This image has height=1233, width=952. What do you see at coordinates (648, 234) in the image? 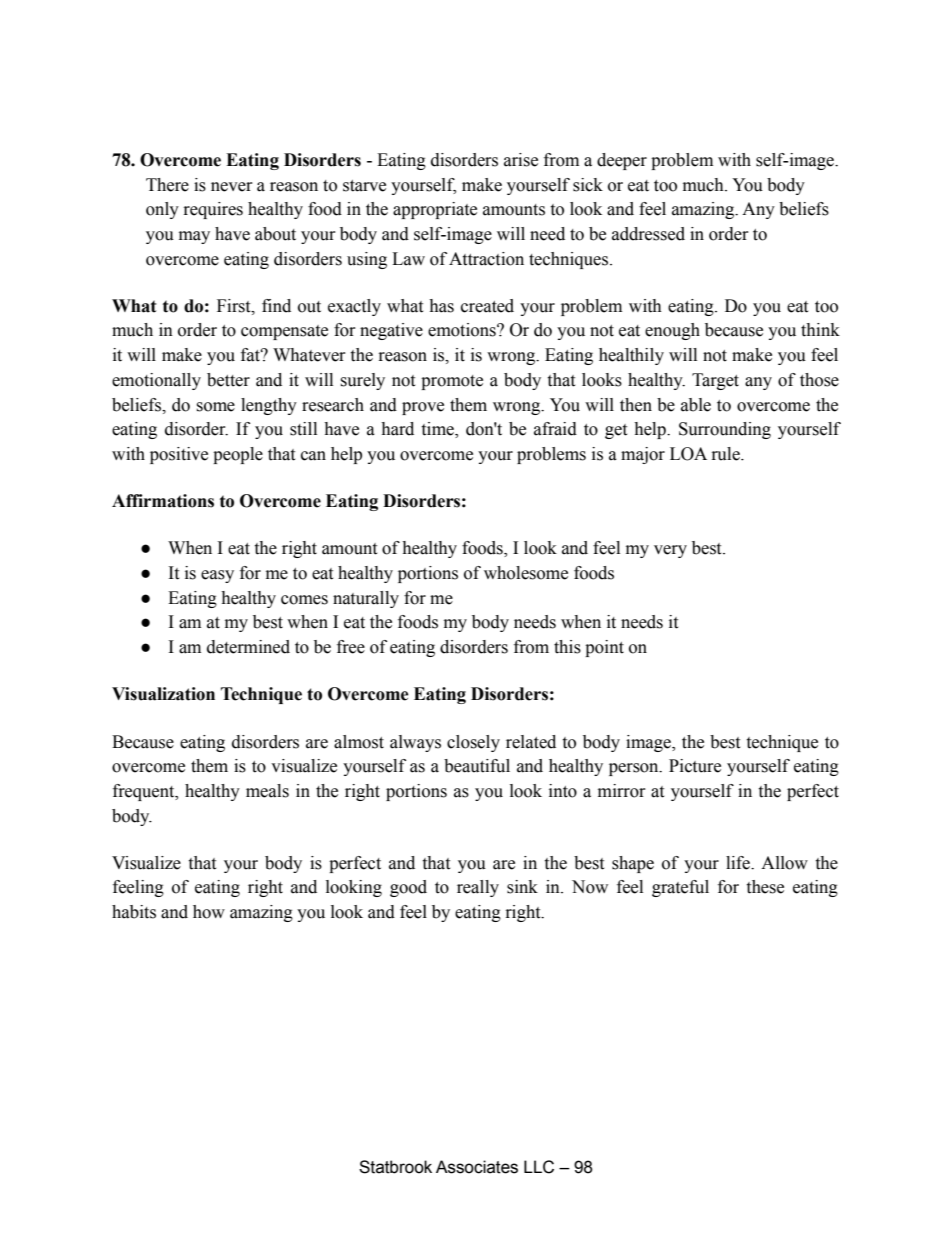
I see `addressed` at bounding box center [648, 234].
